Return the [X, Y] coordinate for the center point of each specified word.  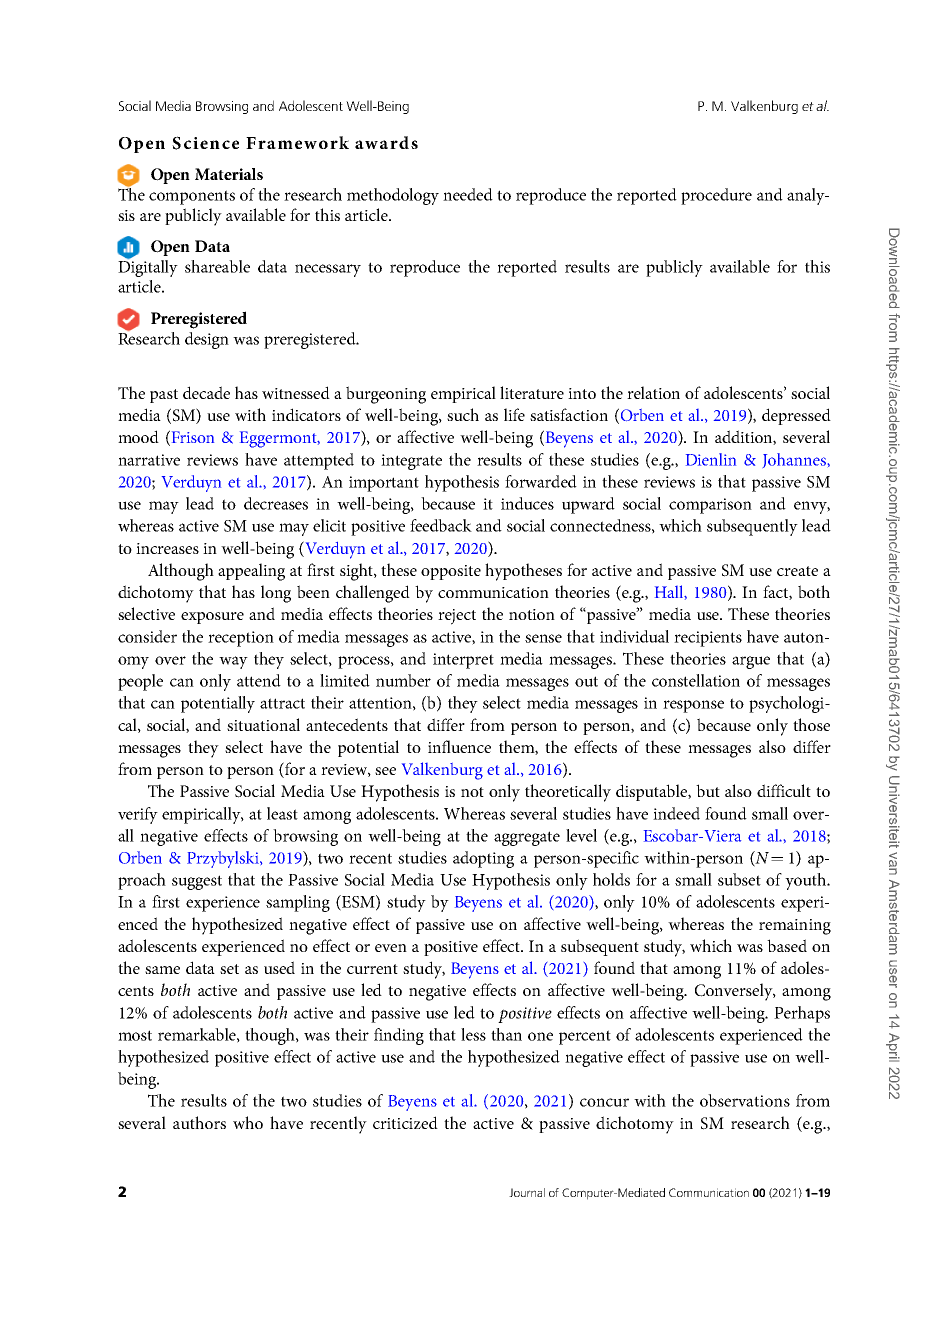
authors [199, 1122]
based [787, 945]
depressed [796, 416]
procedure [716, 196]
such [463, 414]
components [192, 197]
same [162, 970]
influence [459, 746]
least [282, 813]
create [797, 571]
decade [206, 392]
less [473, 1034]
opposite [451, 572]
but [708, 790]
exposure [212, 618]
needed [468, 194]
